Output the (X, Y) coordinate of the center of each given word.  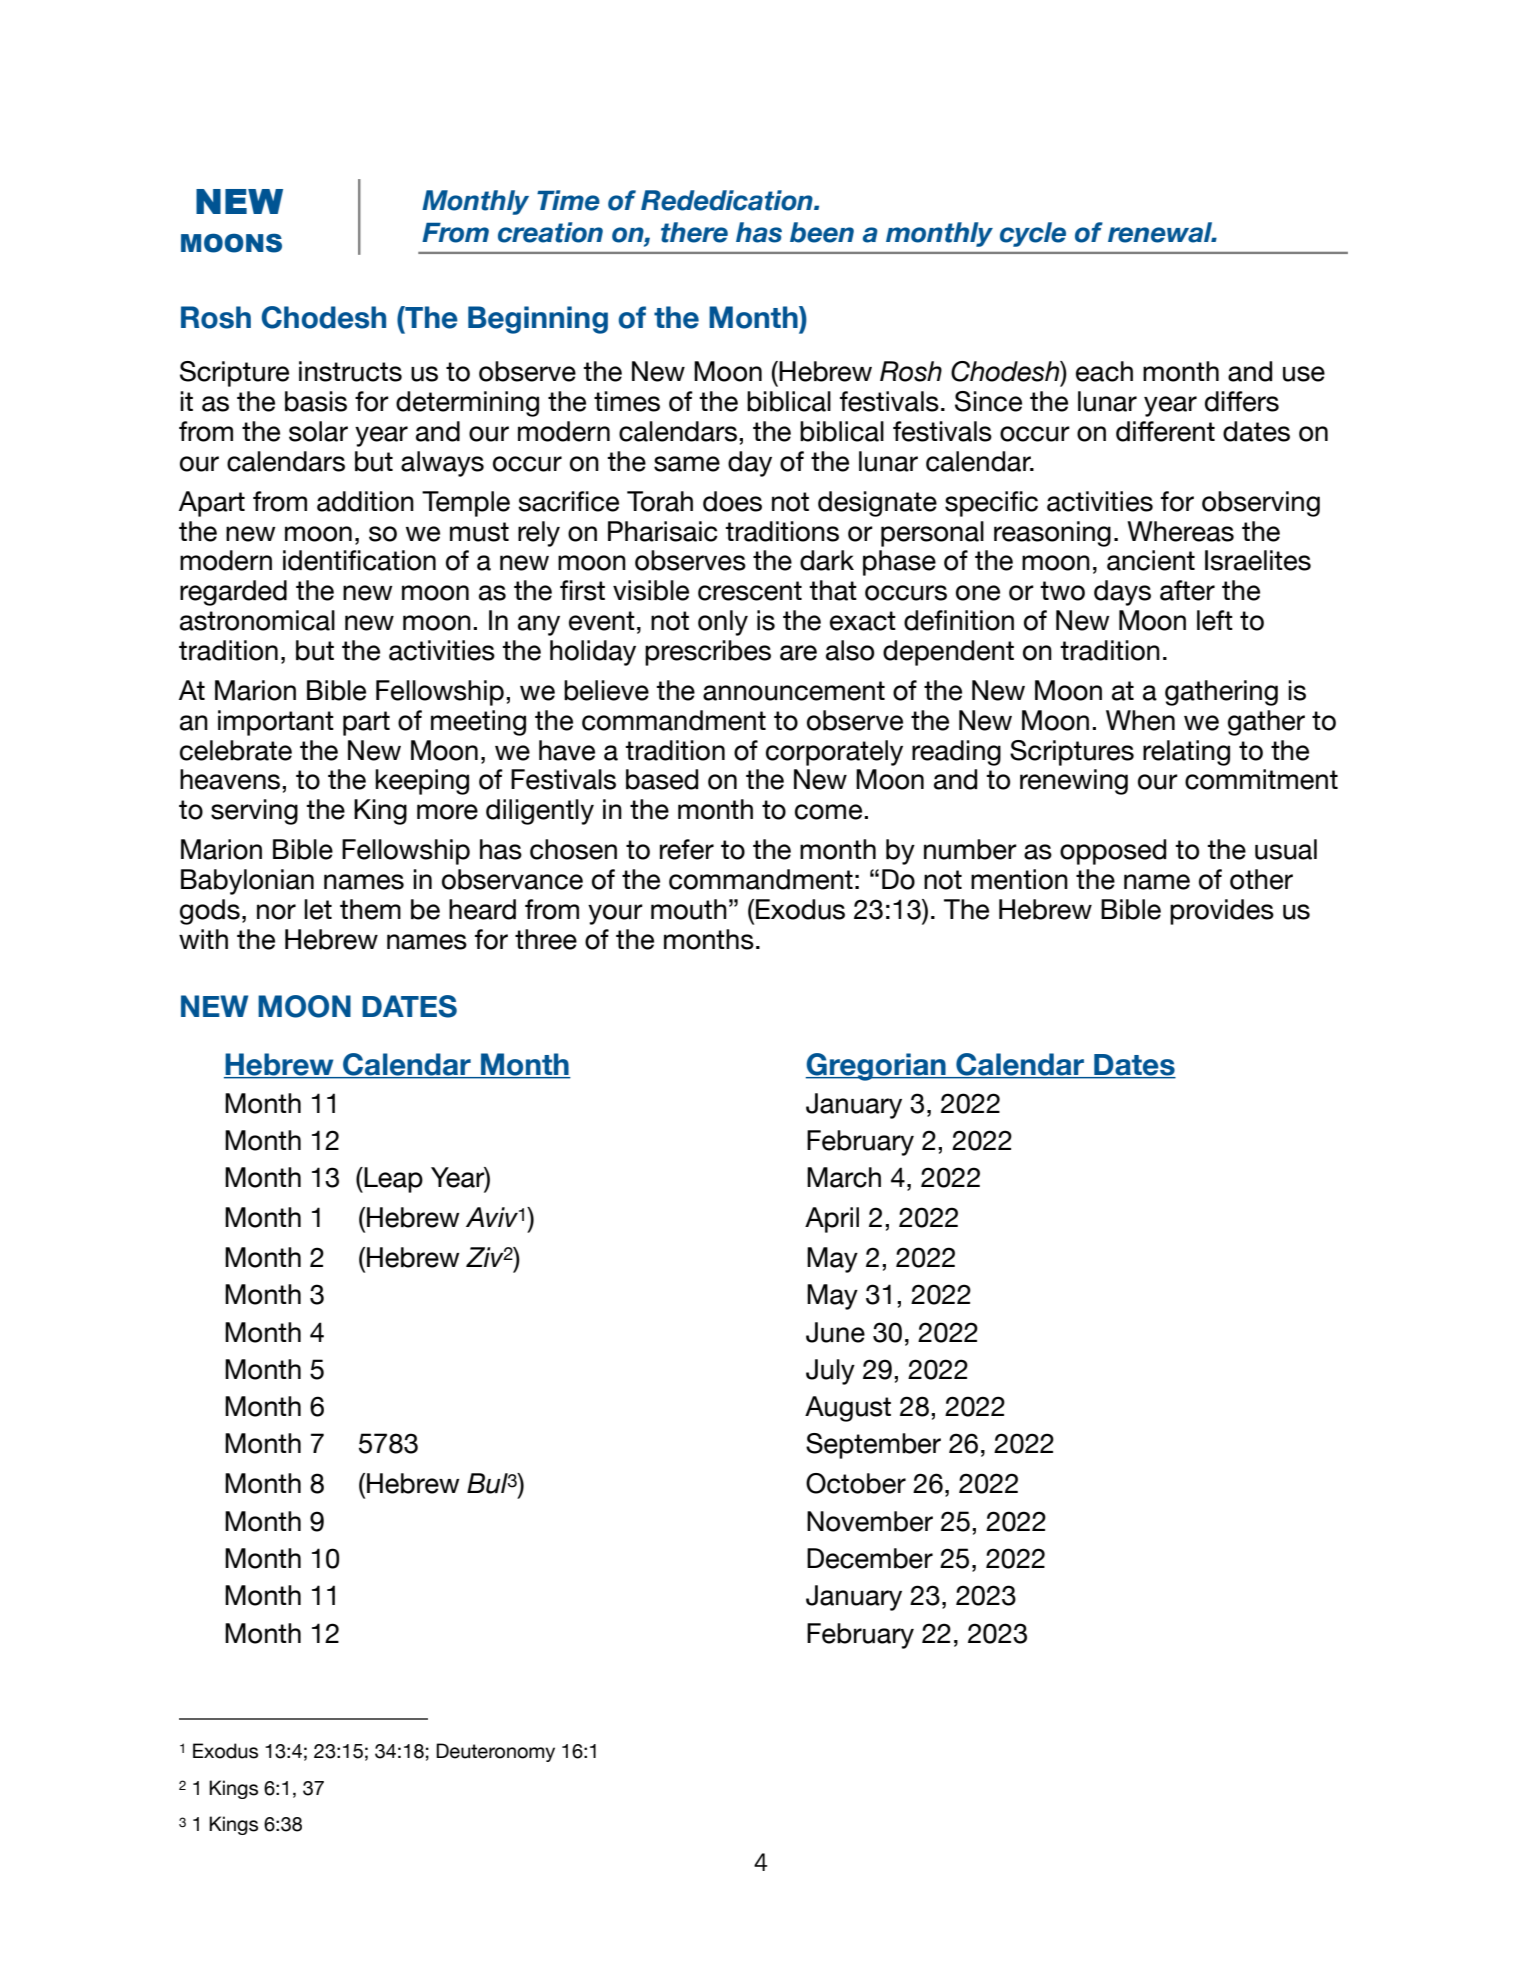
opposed (1113, 852)
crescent (750, 591)
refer (687, 849)
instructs (350, 371)
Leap (392, 1180)
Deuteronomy (495, 1752)
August (848, 1409)
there (694, 232)
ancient (1151, 560)
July (830, 1372)
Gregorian (877, 1067)
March (844, 1177)
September (873, 1446)
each (1104, 371)
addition (365, 501)
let (318, 909)
